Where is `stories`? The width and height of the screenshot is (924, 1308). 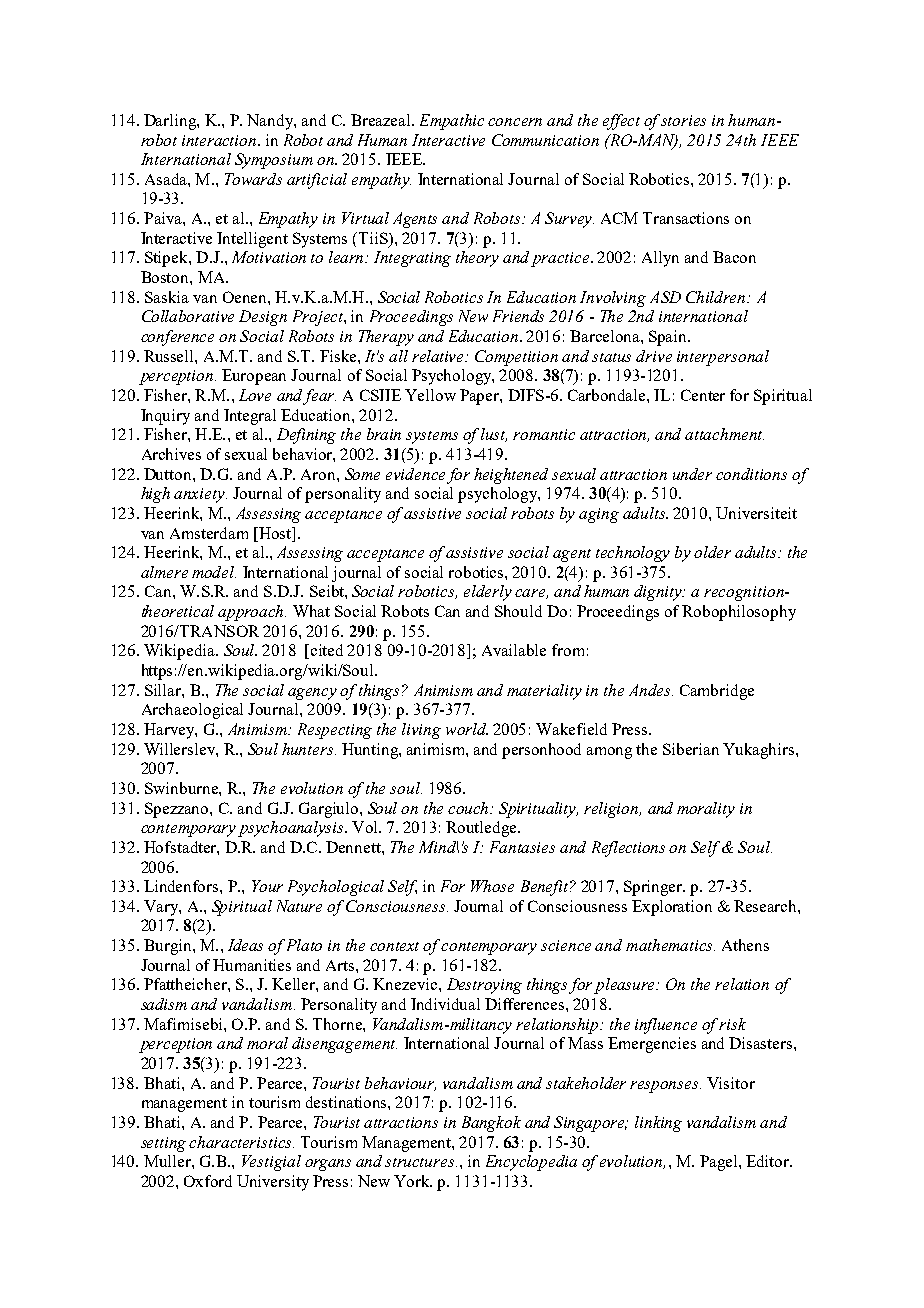 stories is located at coordinates (683, 120).
